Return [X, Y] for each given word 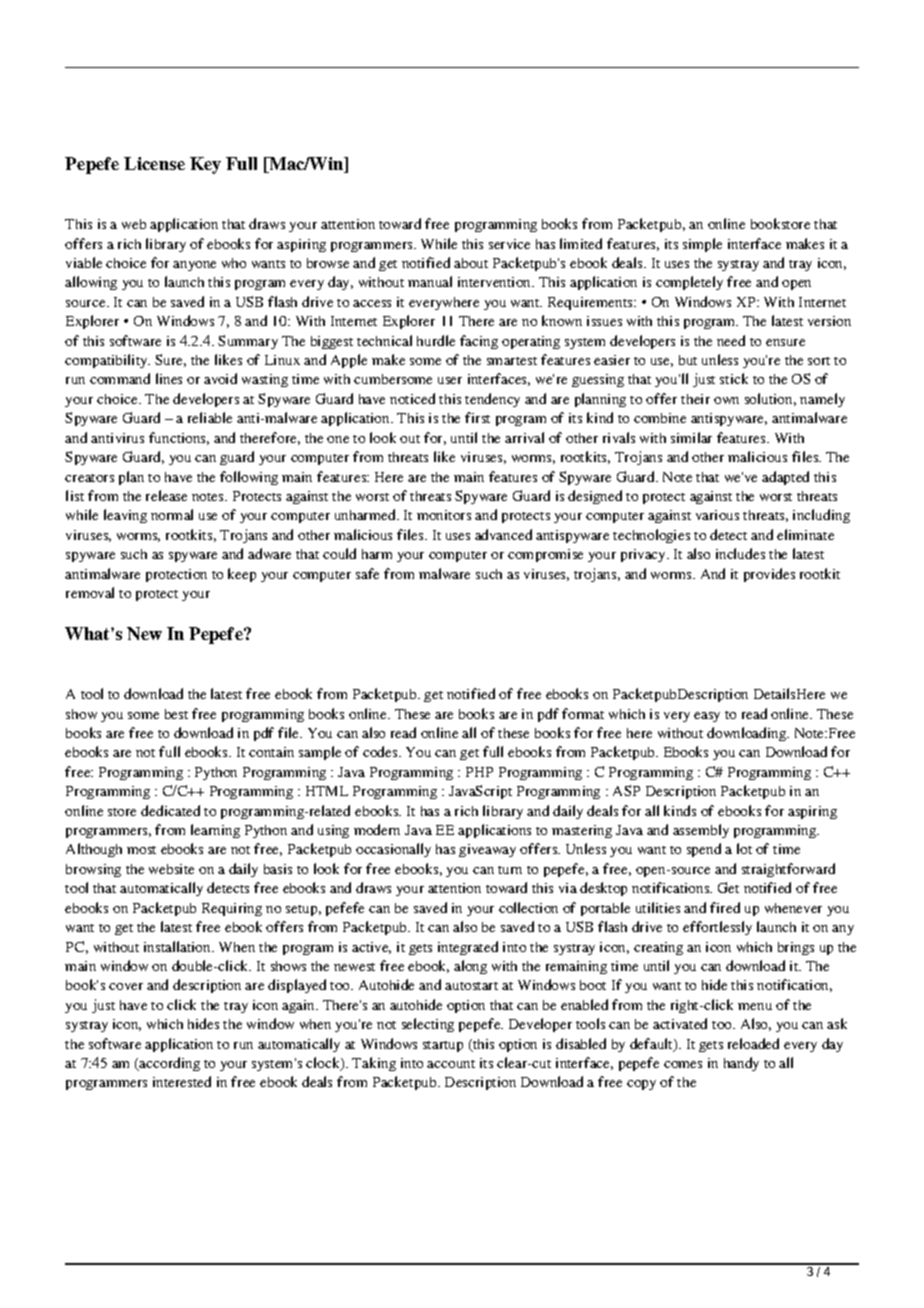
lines [169, 378]
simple [702, 245]
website [171, 869]
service [509, 244]
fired [725, 907]
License [154, 163]
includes [740, 553]
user [450, 380]
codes [381, 751]
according [169, 1064]
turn [510, 870]
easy [707, 717]
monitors [444, 515]
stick [734, 378]
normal [172, 514]
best [176, 714]
